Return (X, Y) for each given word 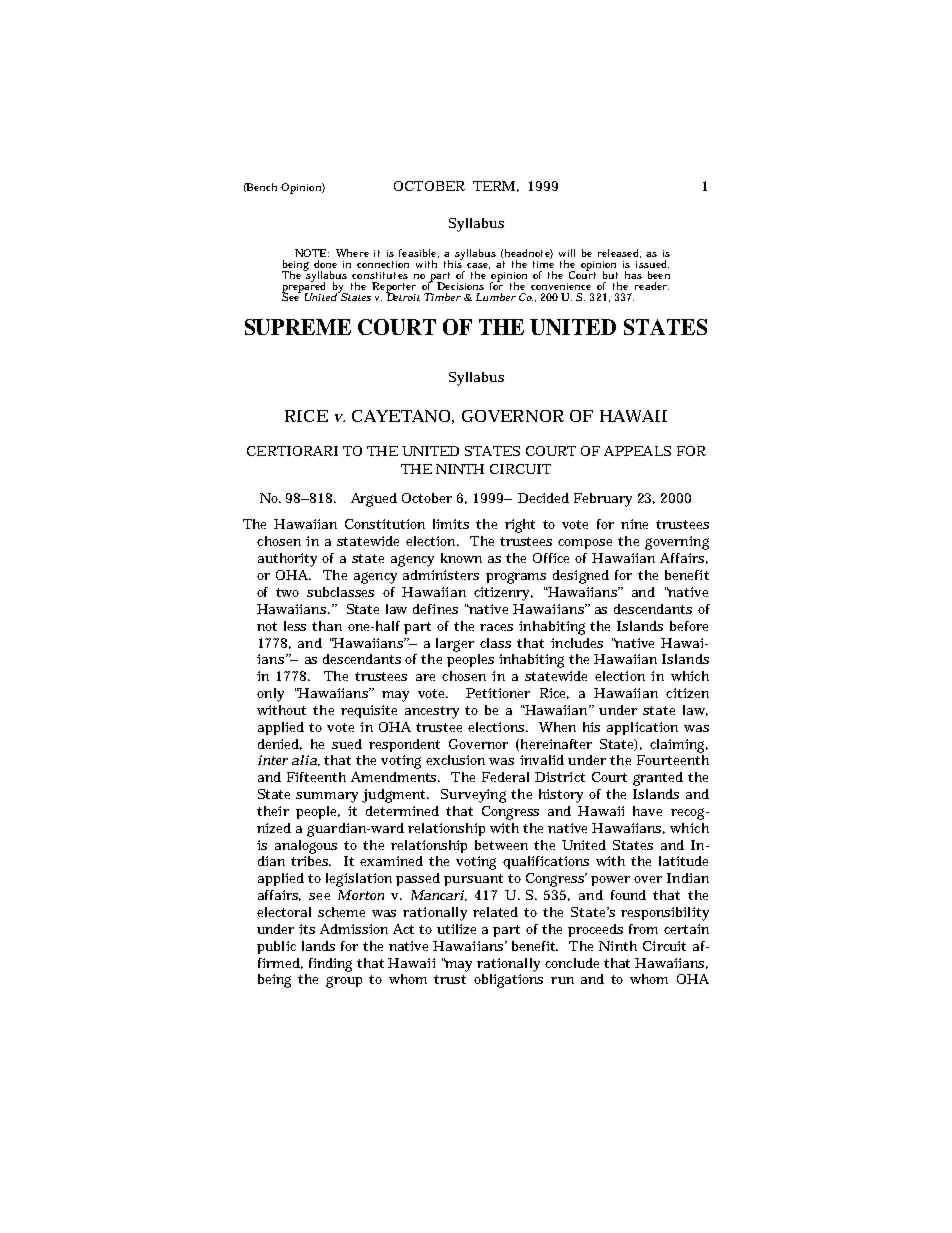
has (633, 275)
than (327, 626)
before (689, 626)
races (496, 627)
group (344, 982)
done (325, 264)
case (478, 266)
